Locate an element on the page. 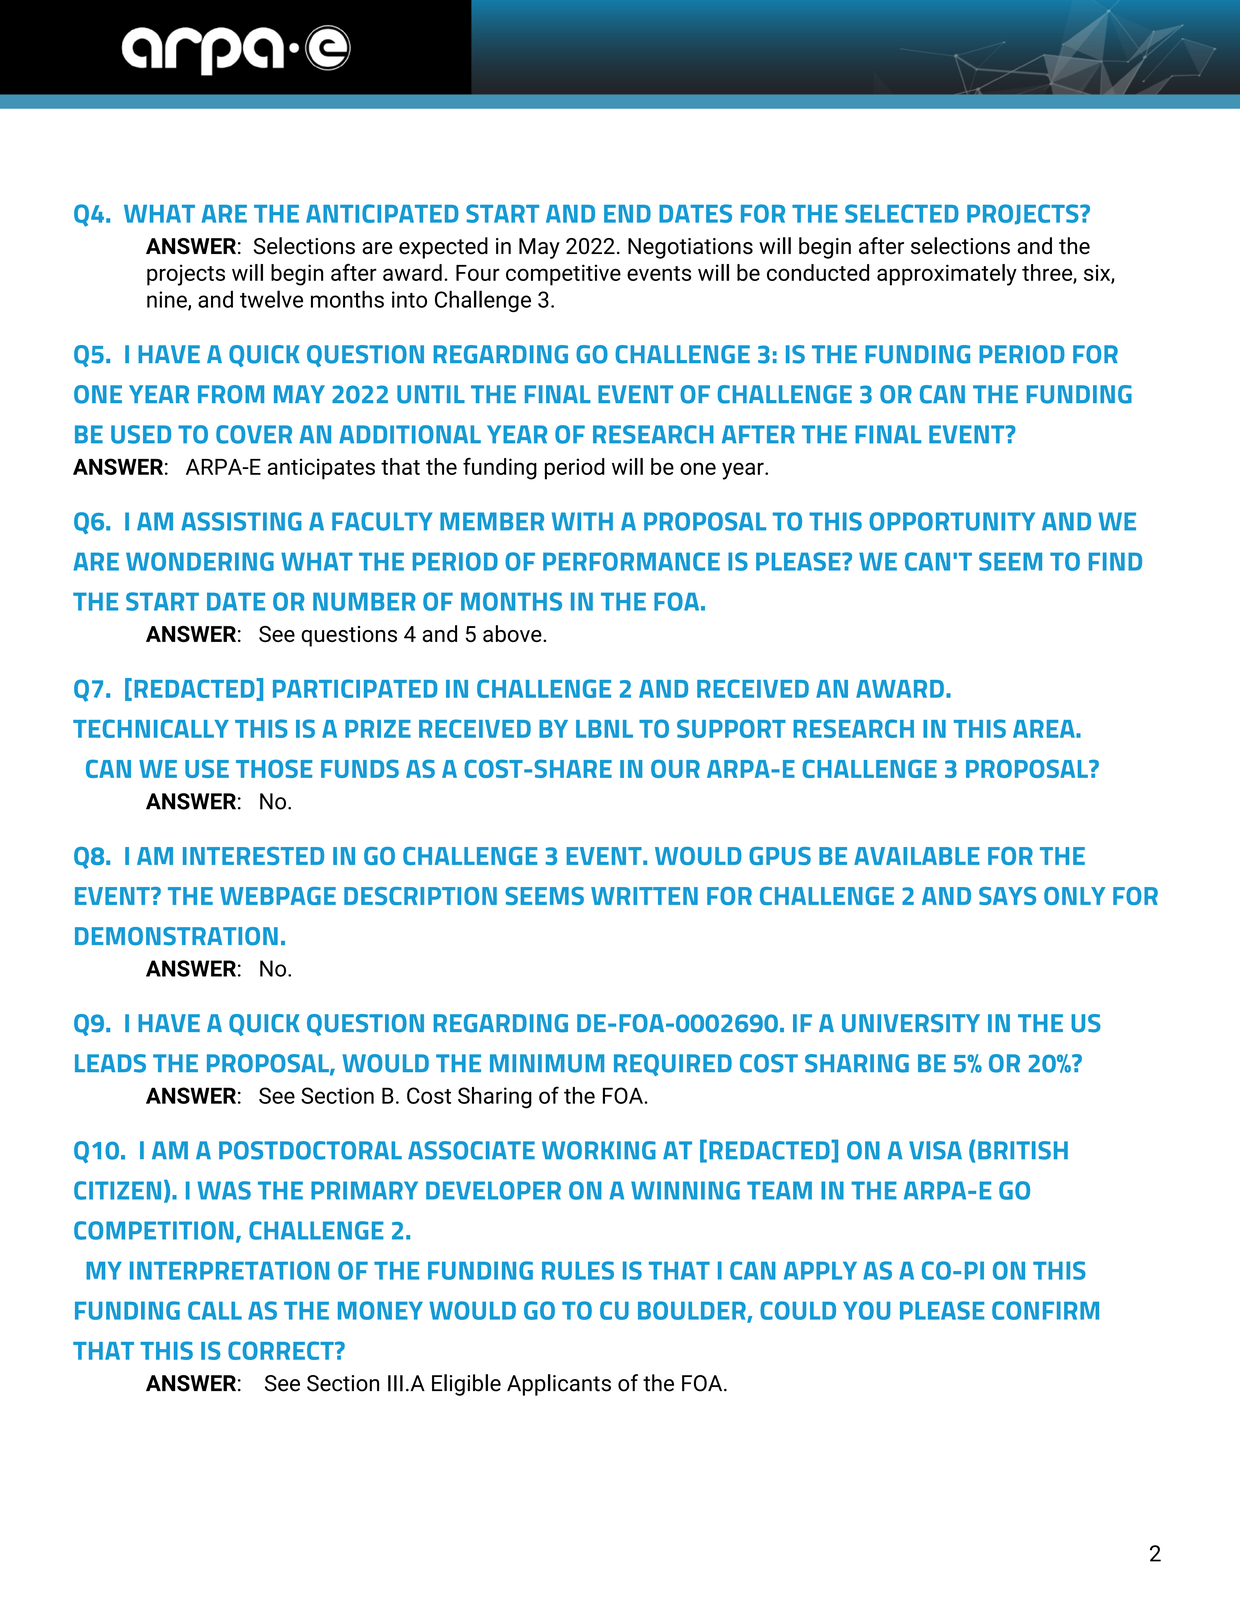 This document has height=1605, width=1240. THOSE is located at coordinates (274, 768).
